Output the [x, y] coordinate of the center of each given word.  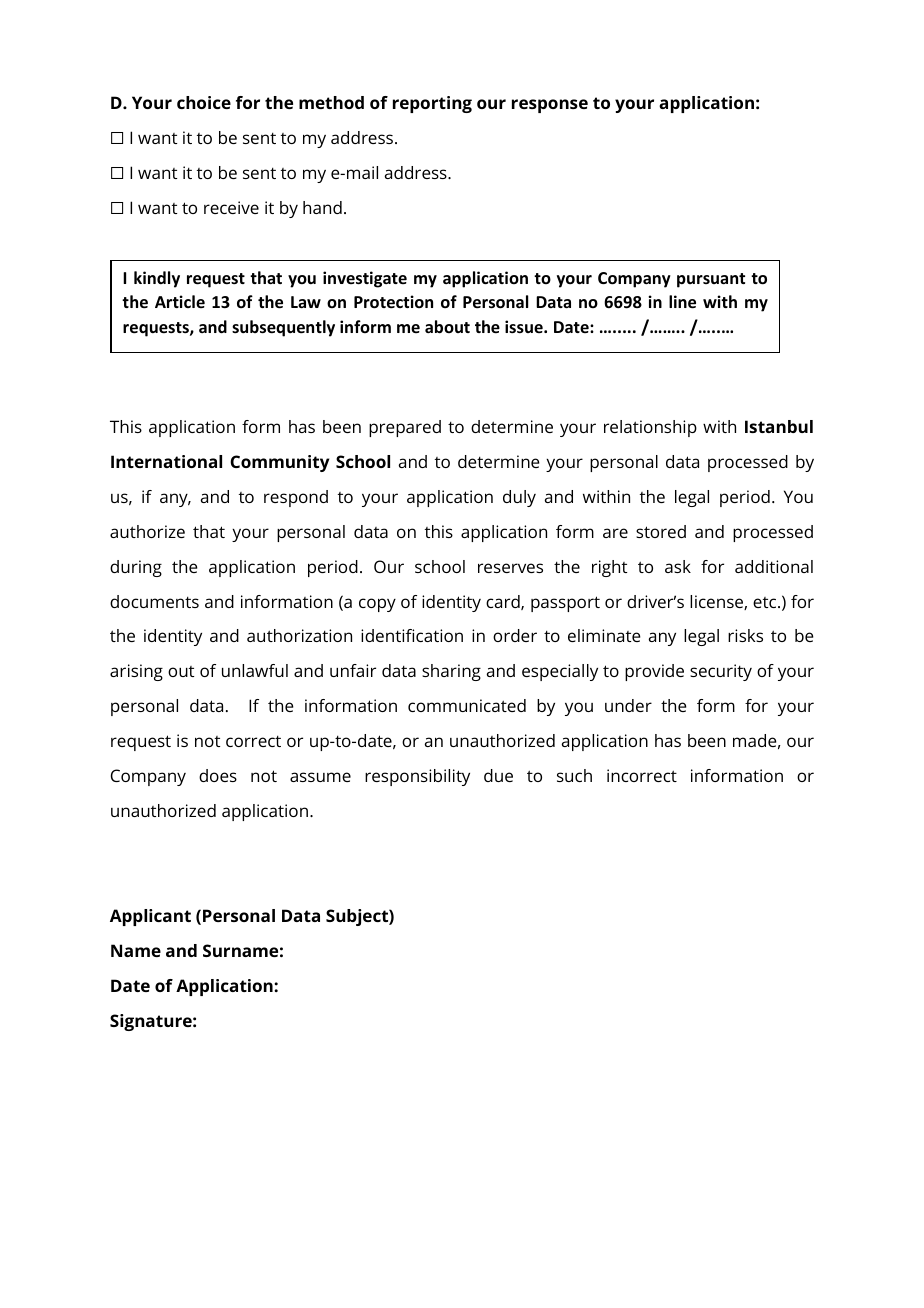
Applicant [150, 917]
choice [204, 102]
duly [519, 498]
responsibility [417, 777]
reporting [432, 104]
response [550, 106]
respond [296, 498]
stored [661, 531]
